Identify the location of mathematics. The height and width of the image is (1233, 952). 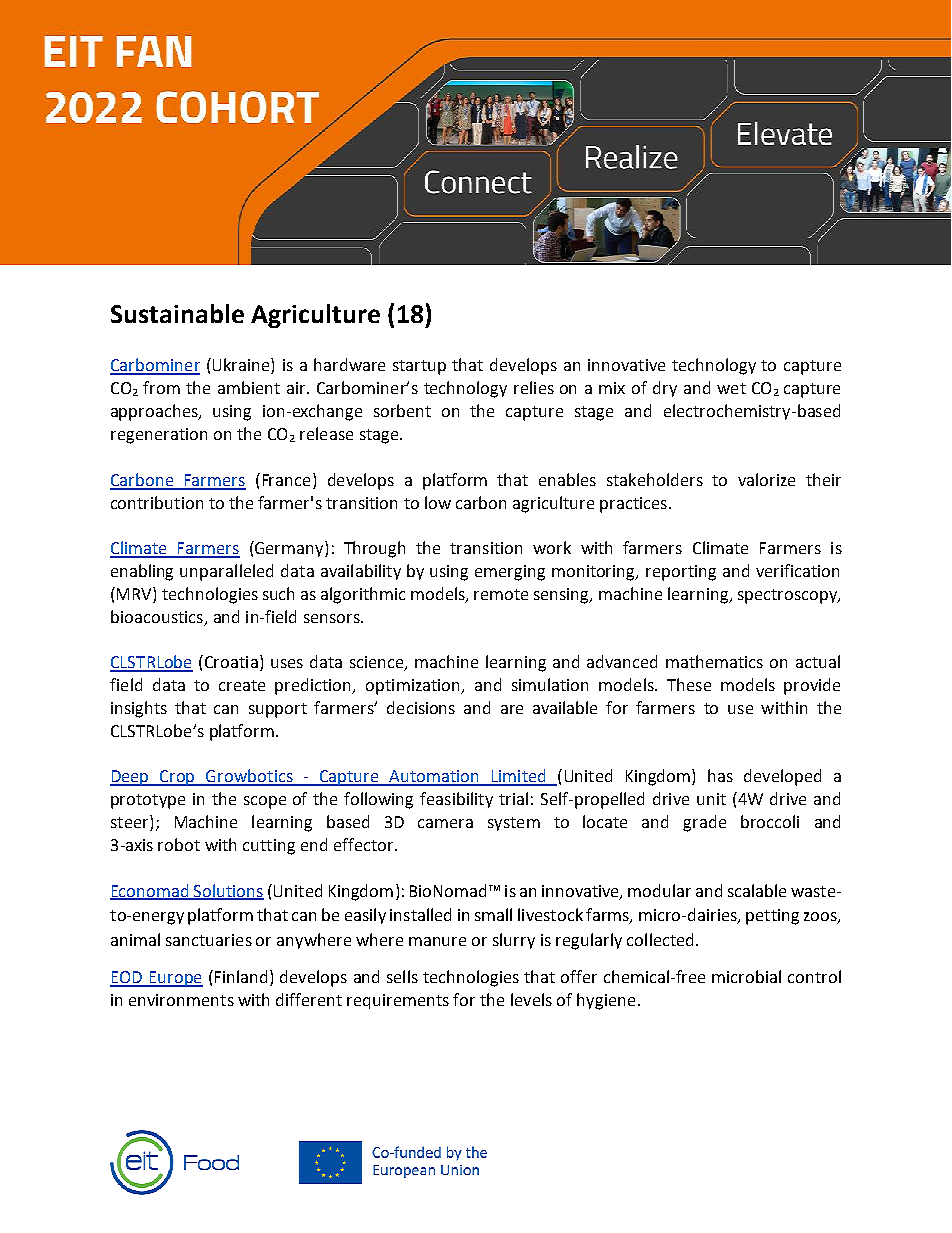
(714, 661).
